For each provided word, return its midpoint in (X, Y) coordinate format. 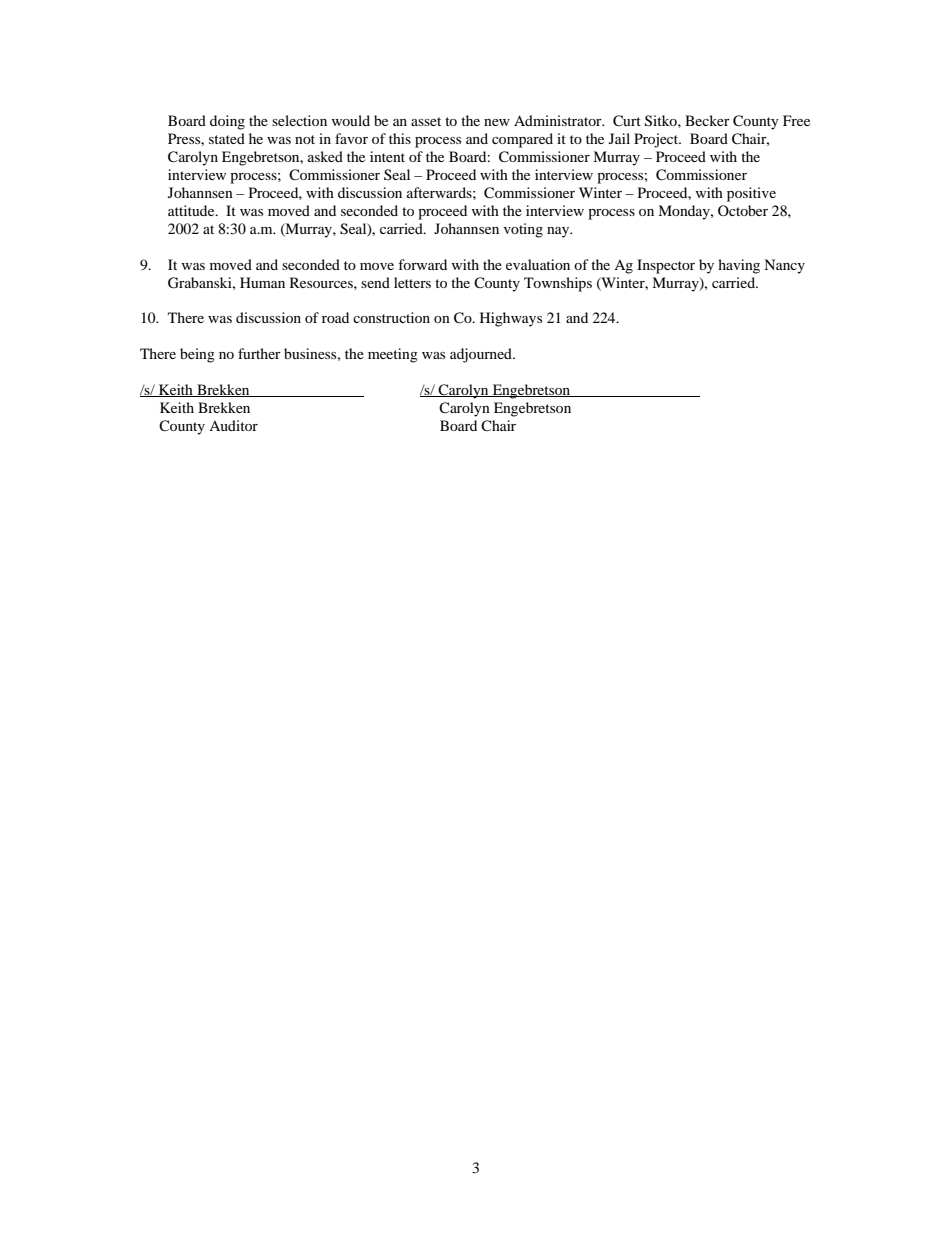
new (497, 122)
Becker (707, 120)
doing (227, 122)
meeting (393, 355)
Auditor (233, 425)
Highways (511, 319)
